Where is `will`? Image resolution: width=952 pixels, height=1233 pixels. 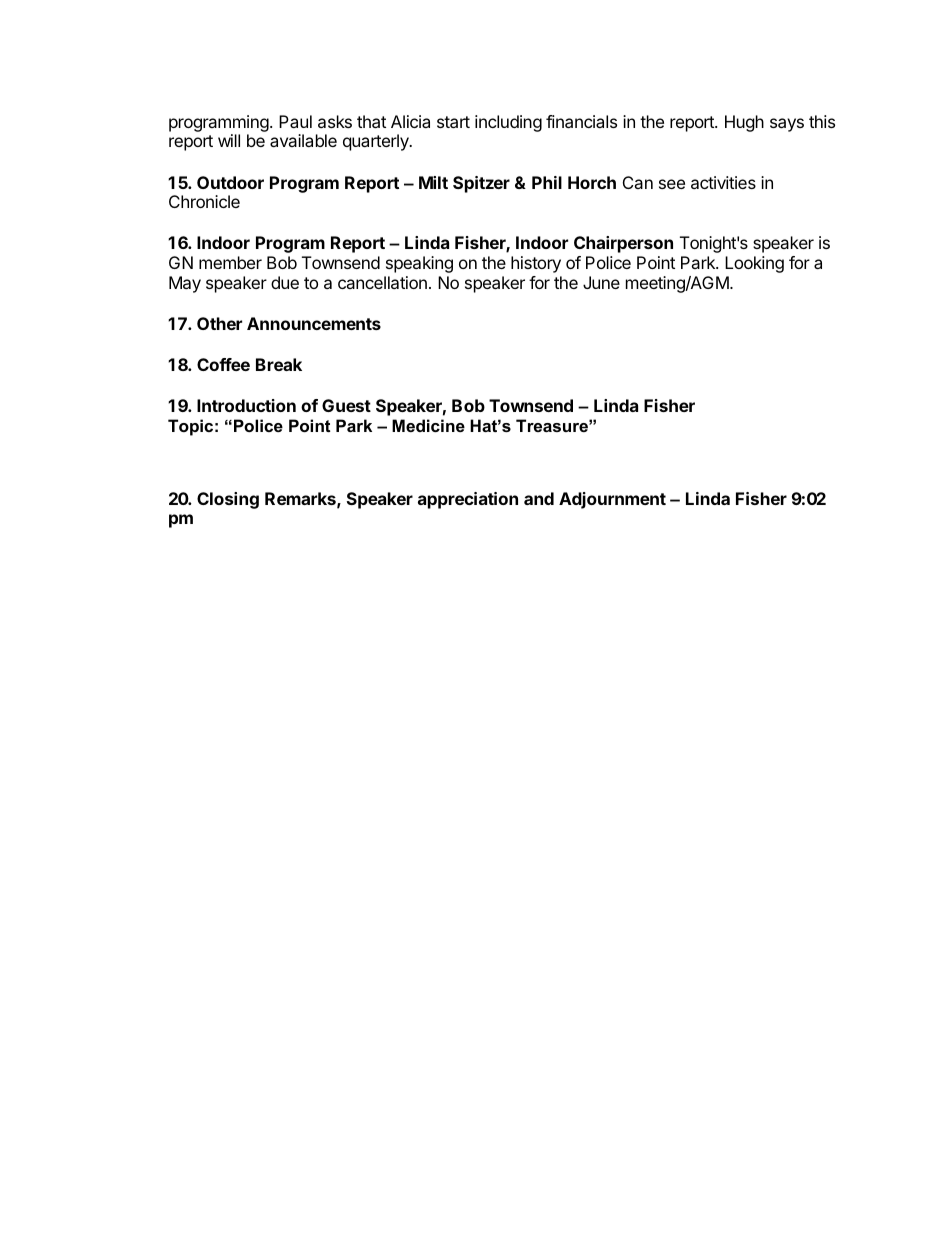 will is located at coordinates (229, 140).
